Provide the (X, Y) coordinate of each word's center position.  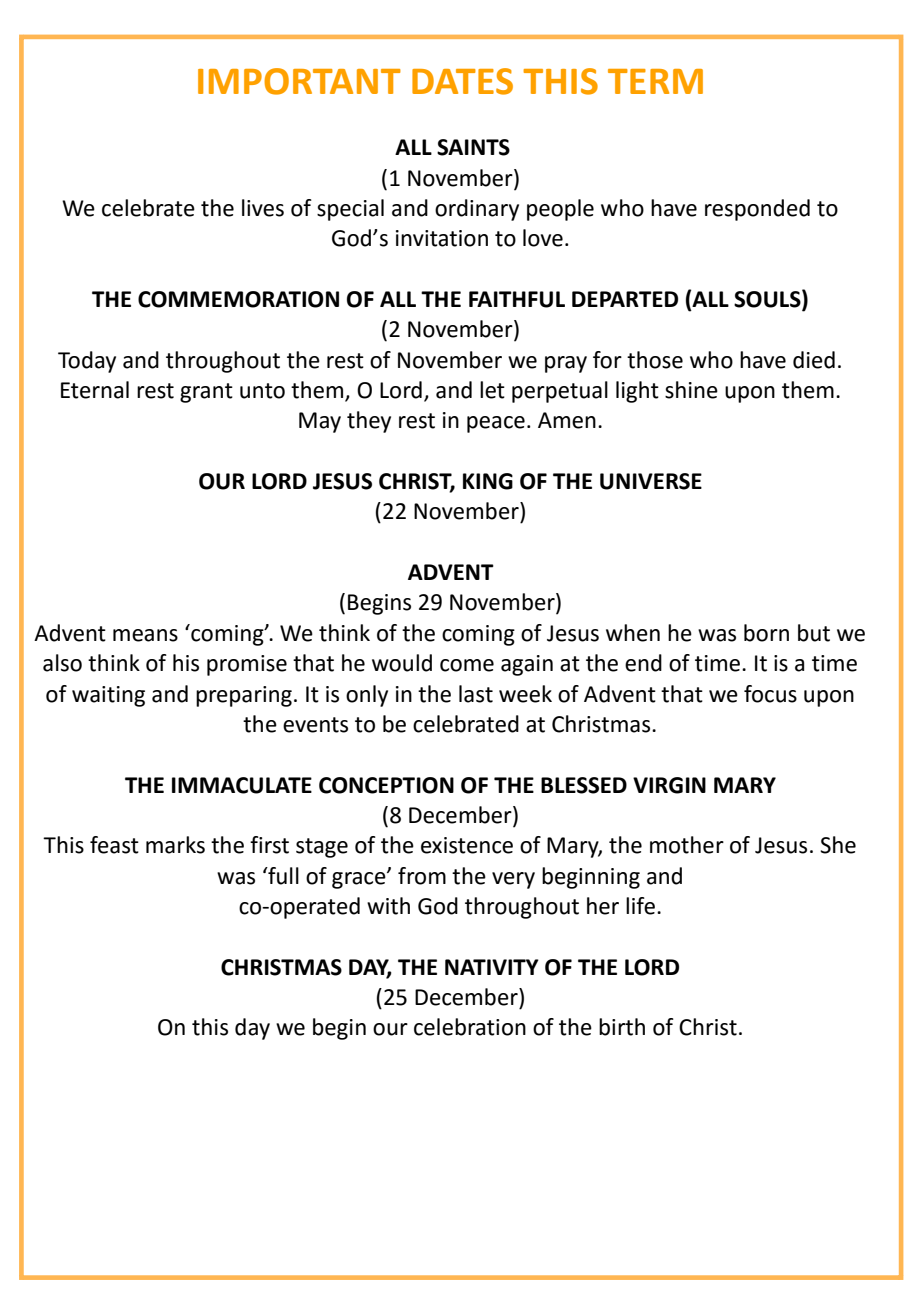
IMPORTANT (299, 81)
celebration (470, 1027)
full (282, 876)
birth (622, 1027)
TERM (655, 81)
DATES (462, 81)
